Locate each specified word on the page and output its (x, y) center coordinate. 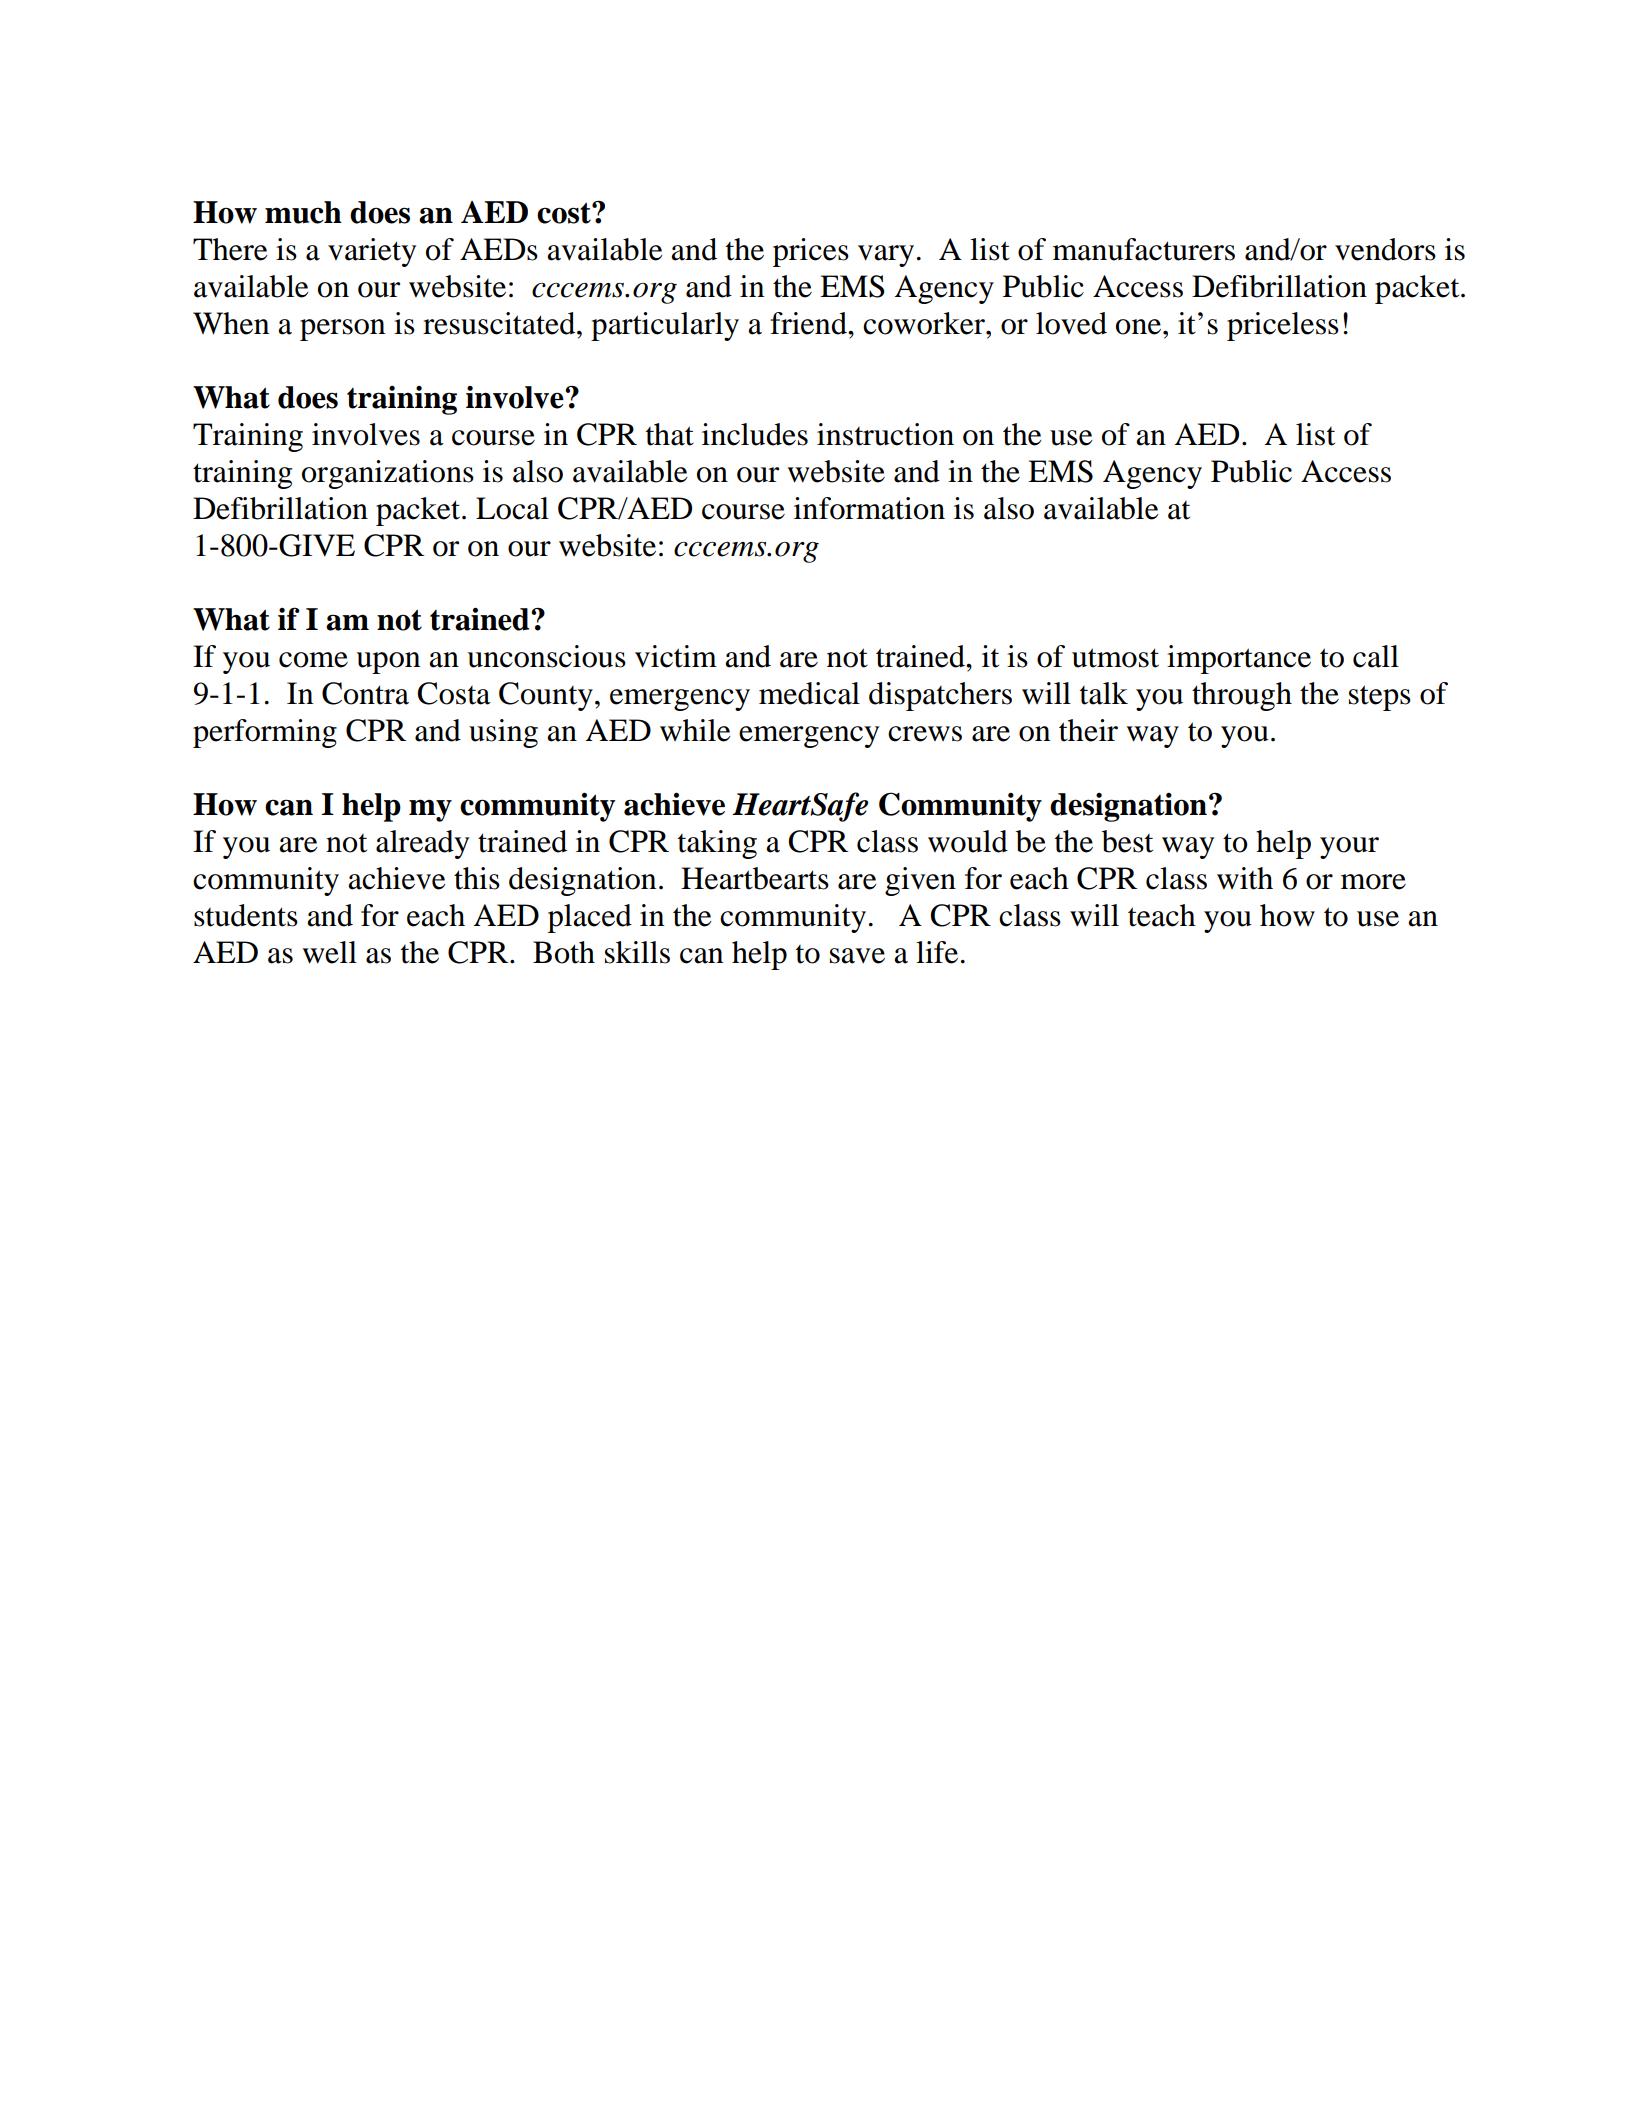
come (313, 660)
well (330, 952)
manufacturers (1144, 249)
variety (372, 252)
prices (811, 252)
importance (1239, 659)
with (1245, 878)
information (869, 508)
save (857, 956)
